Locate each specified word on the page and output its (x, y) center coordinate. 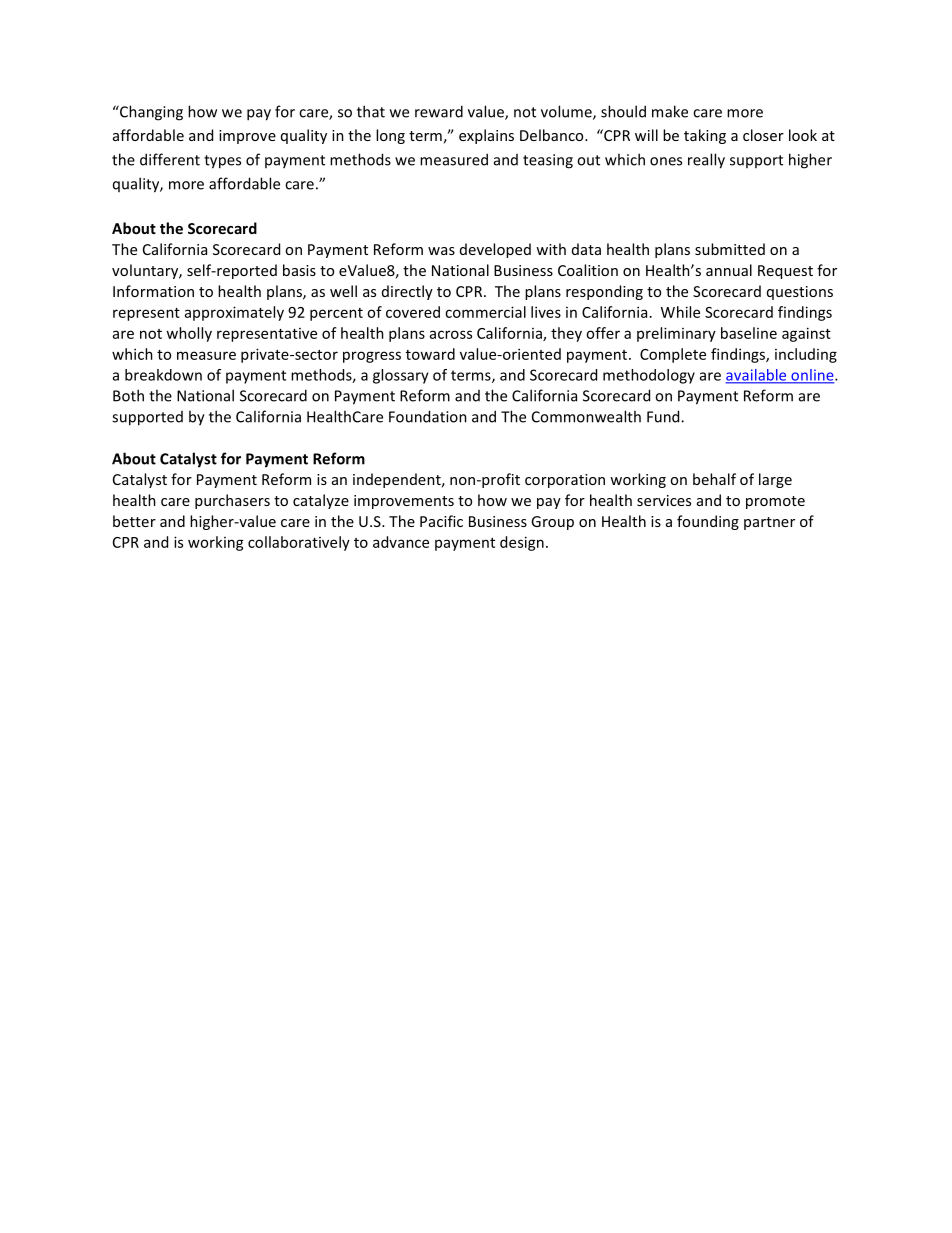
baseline (749, 333)
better (134, 521)
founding (708, 522)
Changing (150, 113)
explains (486, 136)
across (451, 334)
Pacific (441, 521)
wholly (189, 334)
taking (705, 136)
